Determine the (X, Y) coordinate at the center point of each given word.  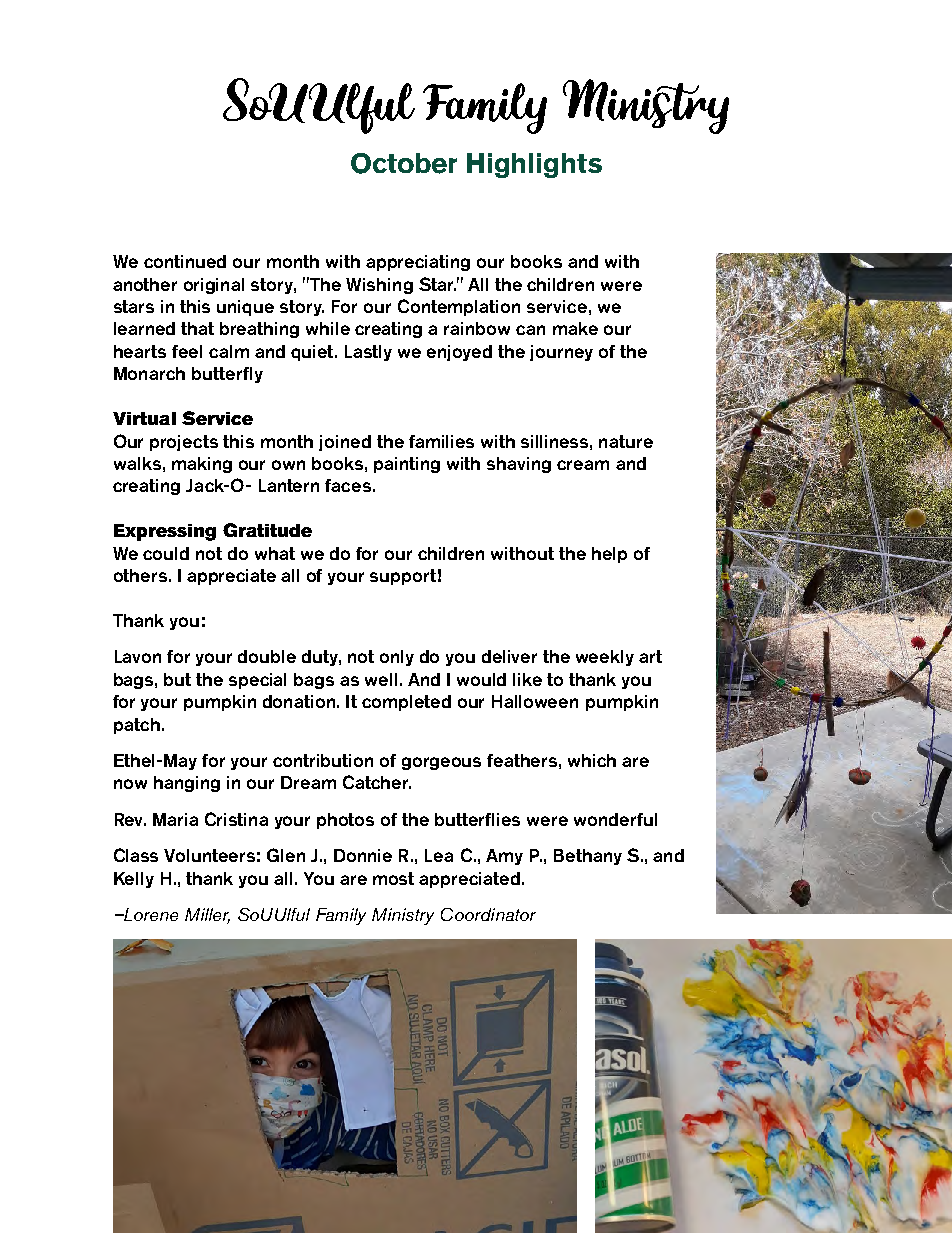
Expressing (165, 532)
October (404, 163)
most (393, 878)
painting (407, 465)
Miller (207, 916)
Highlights (534, 165)
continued (185, 261)
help (609, 555)
